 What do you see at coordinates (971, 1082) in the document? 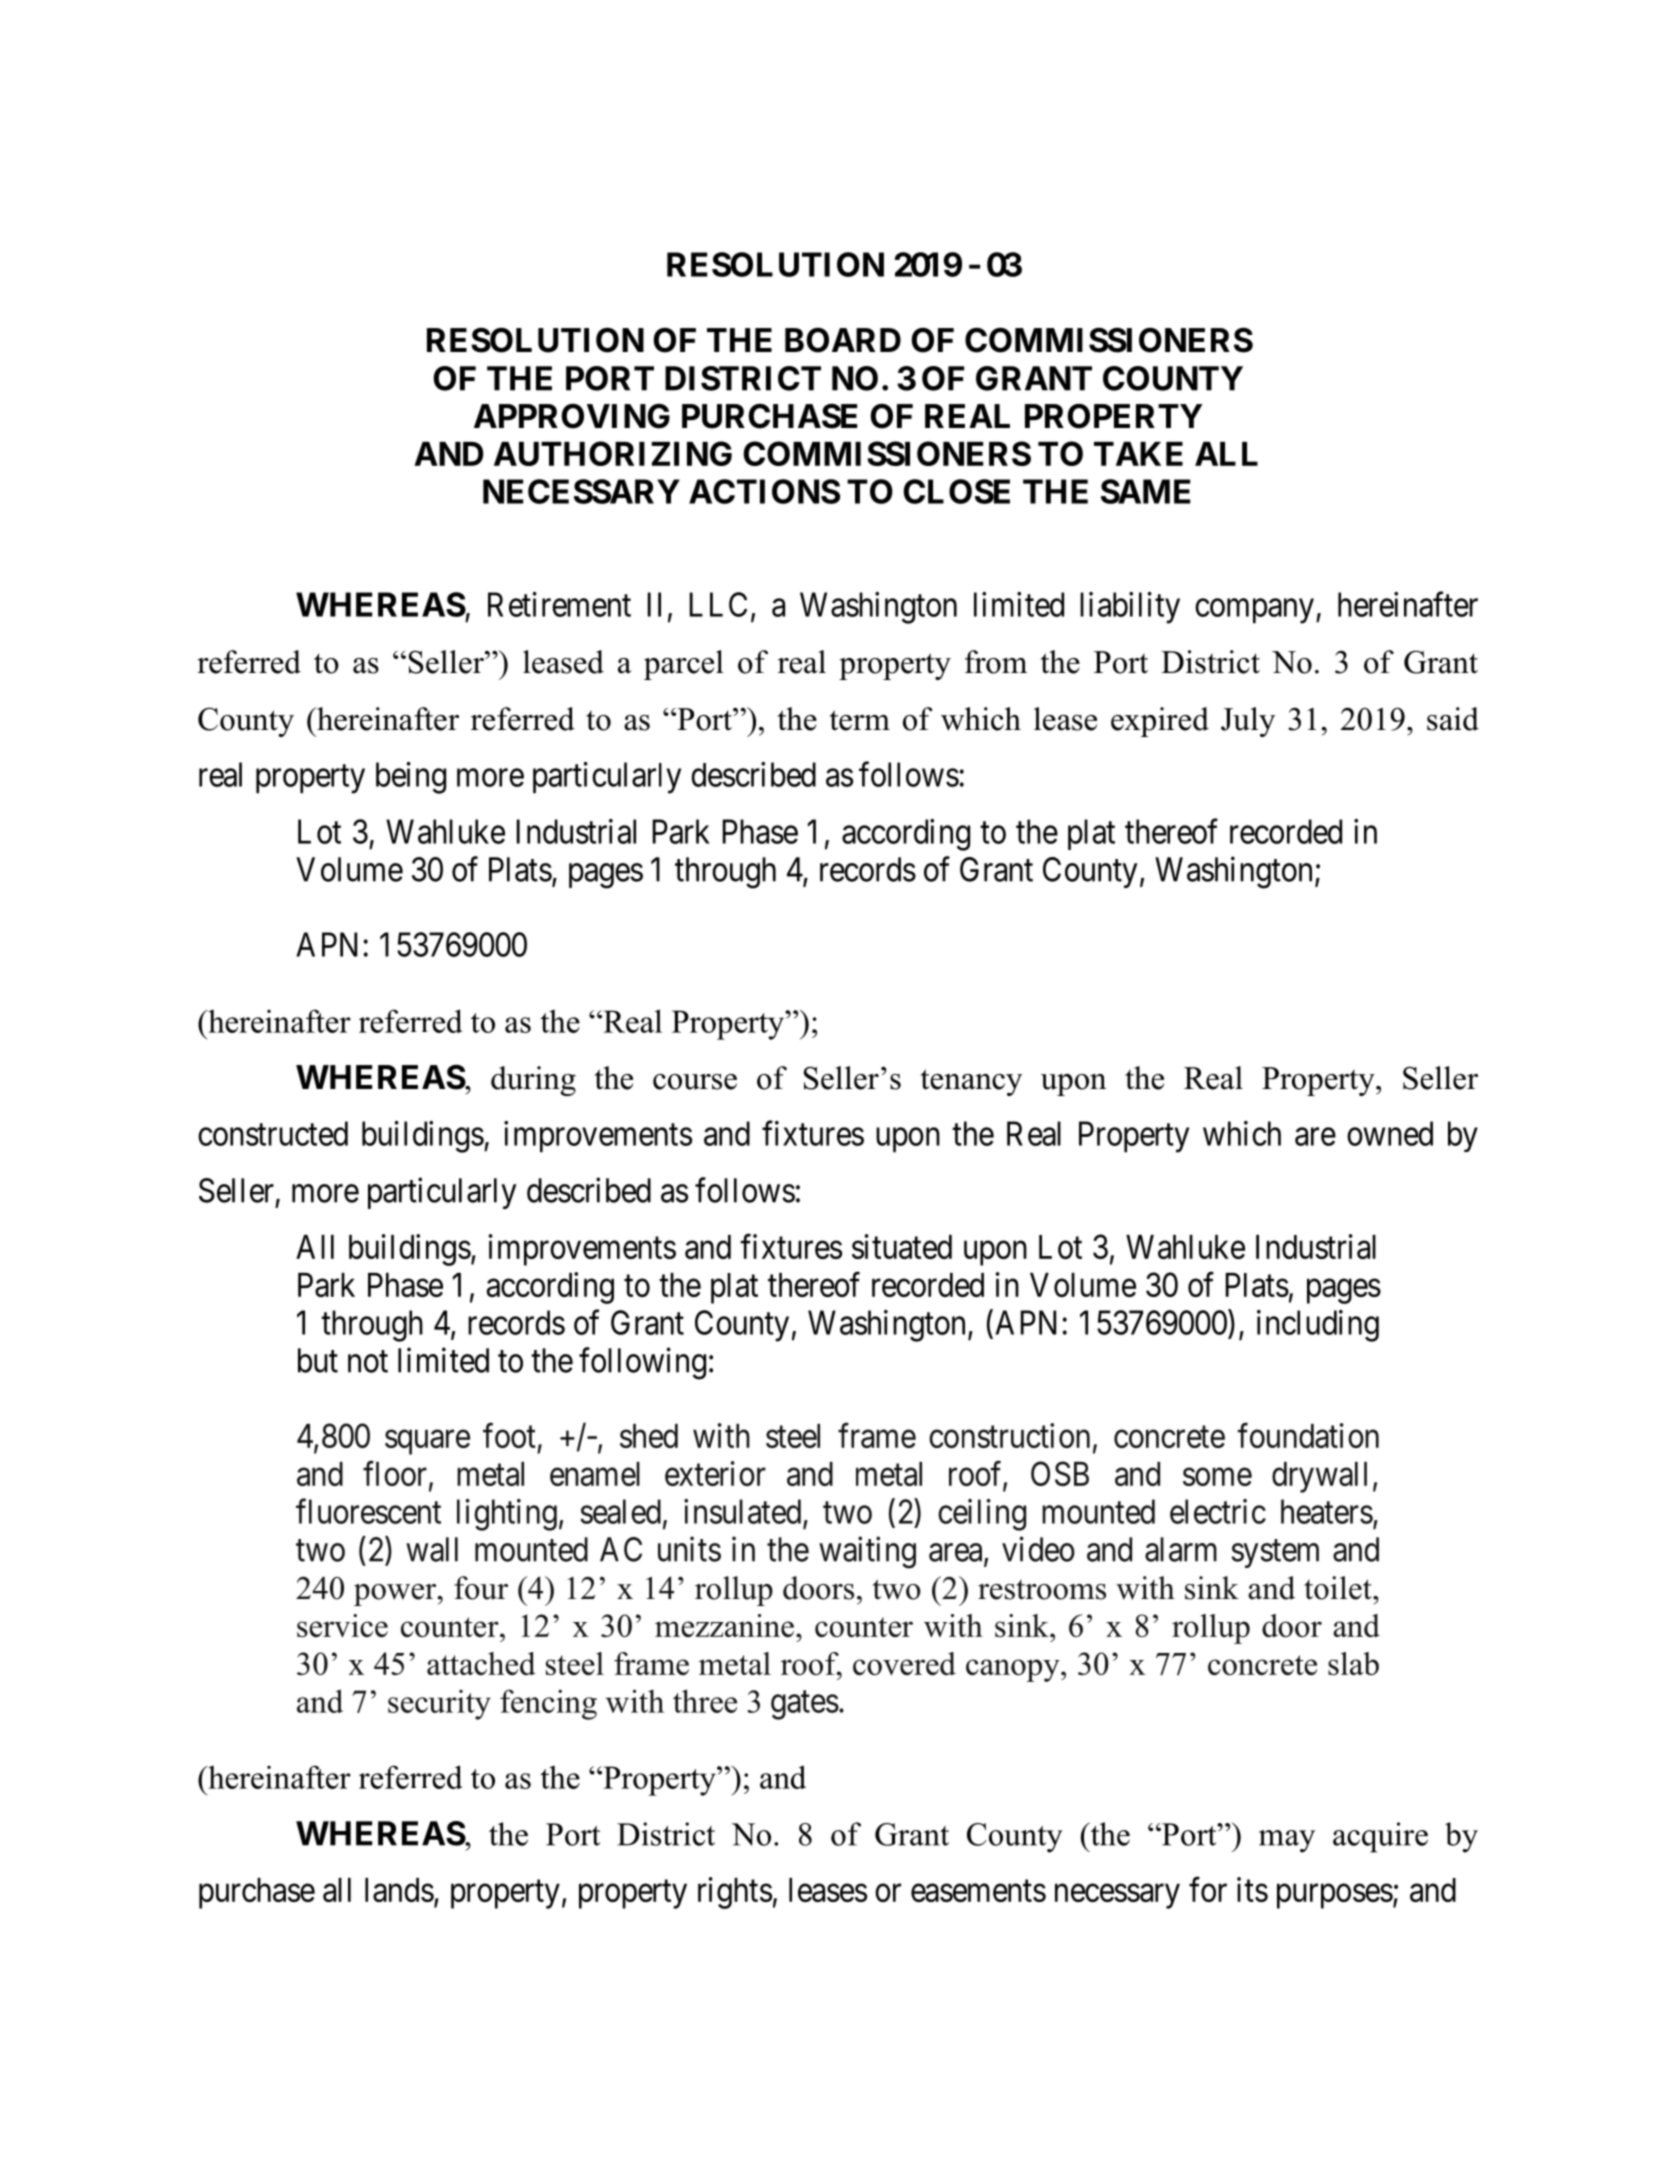
I see `tenancy` at bounding box center [971, 1082].
